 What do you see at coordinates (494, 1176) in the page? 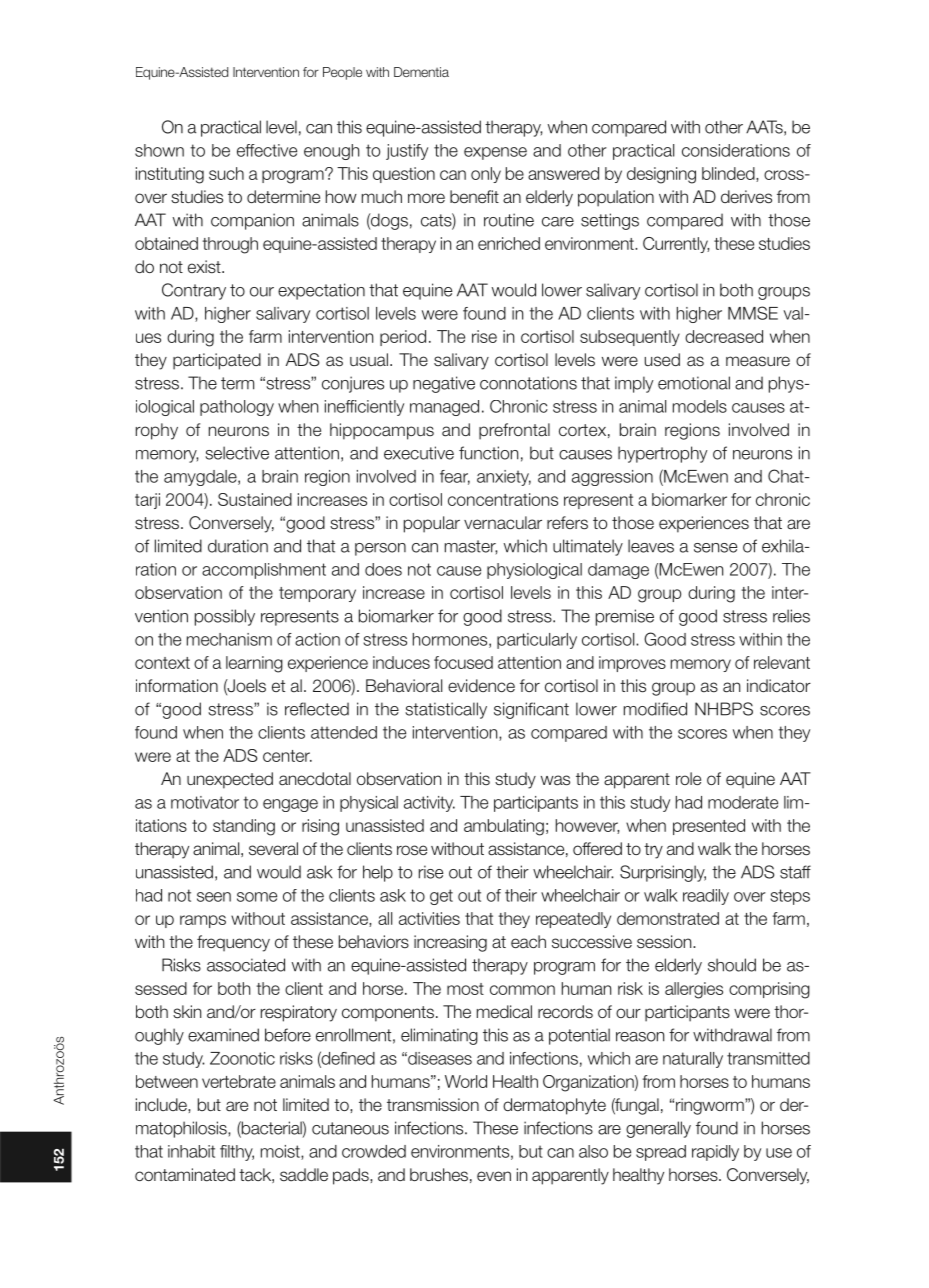
I see `even` at bounding box center [494, 1176].
